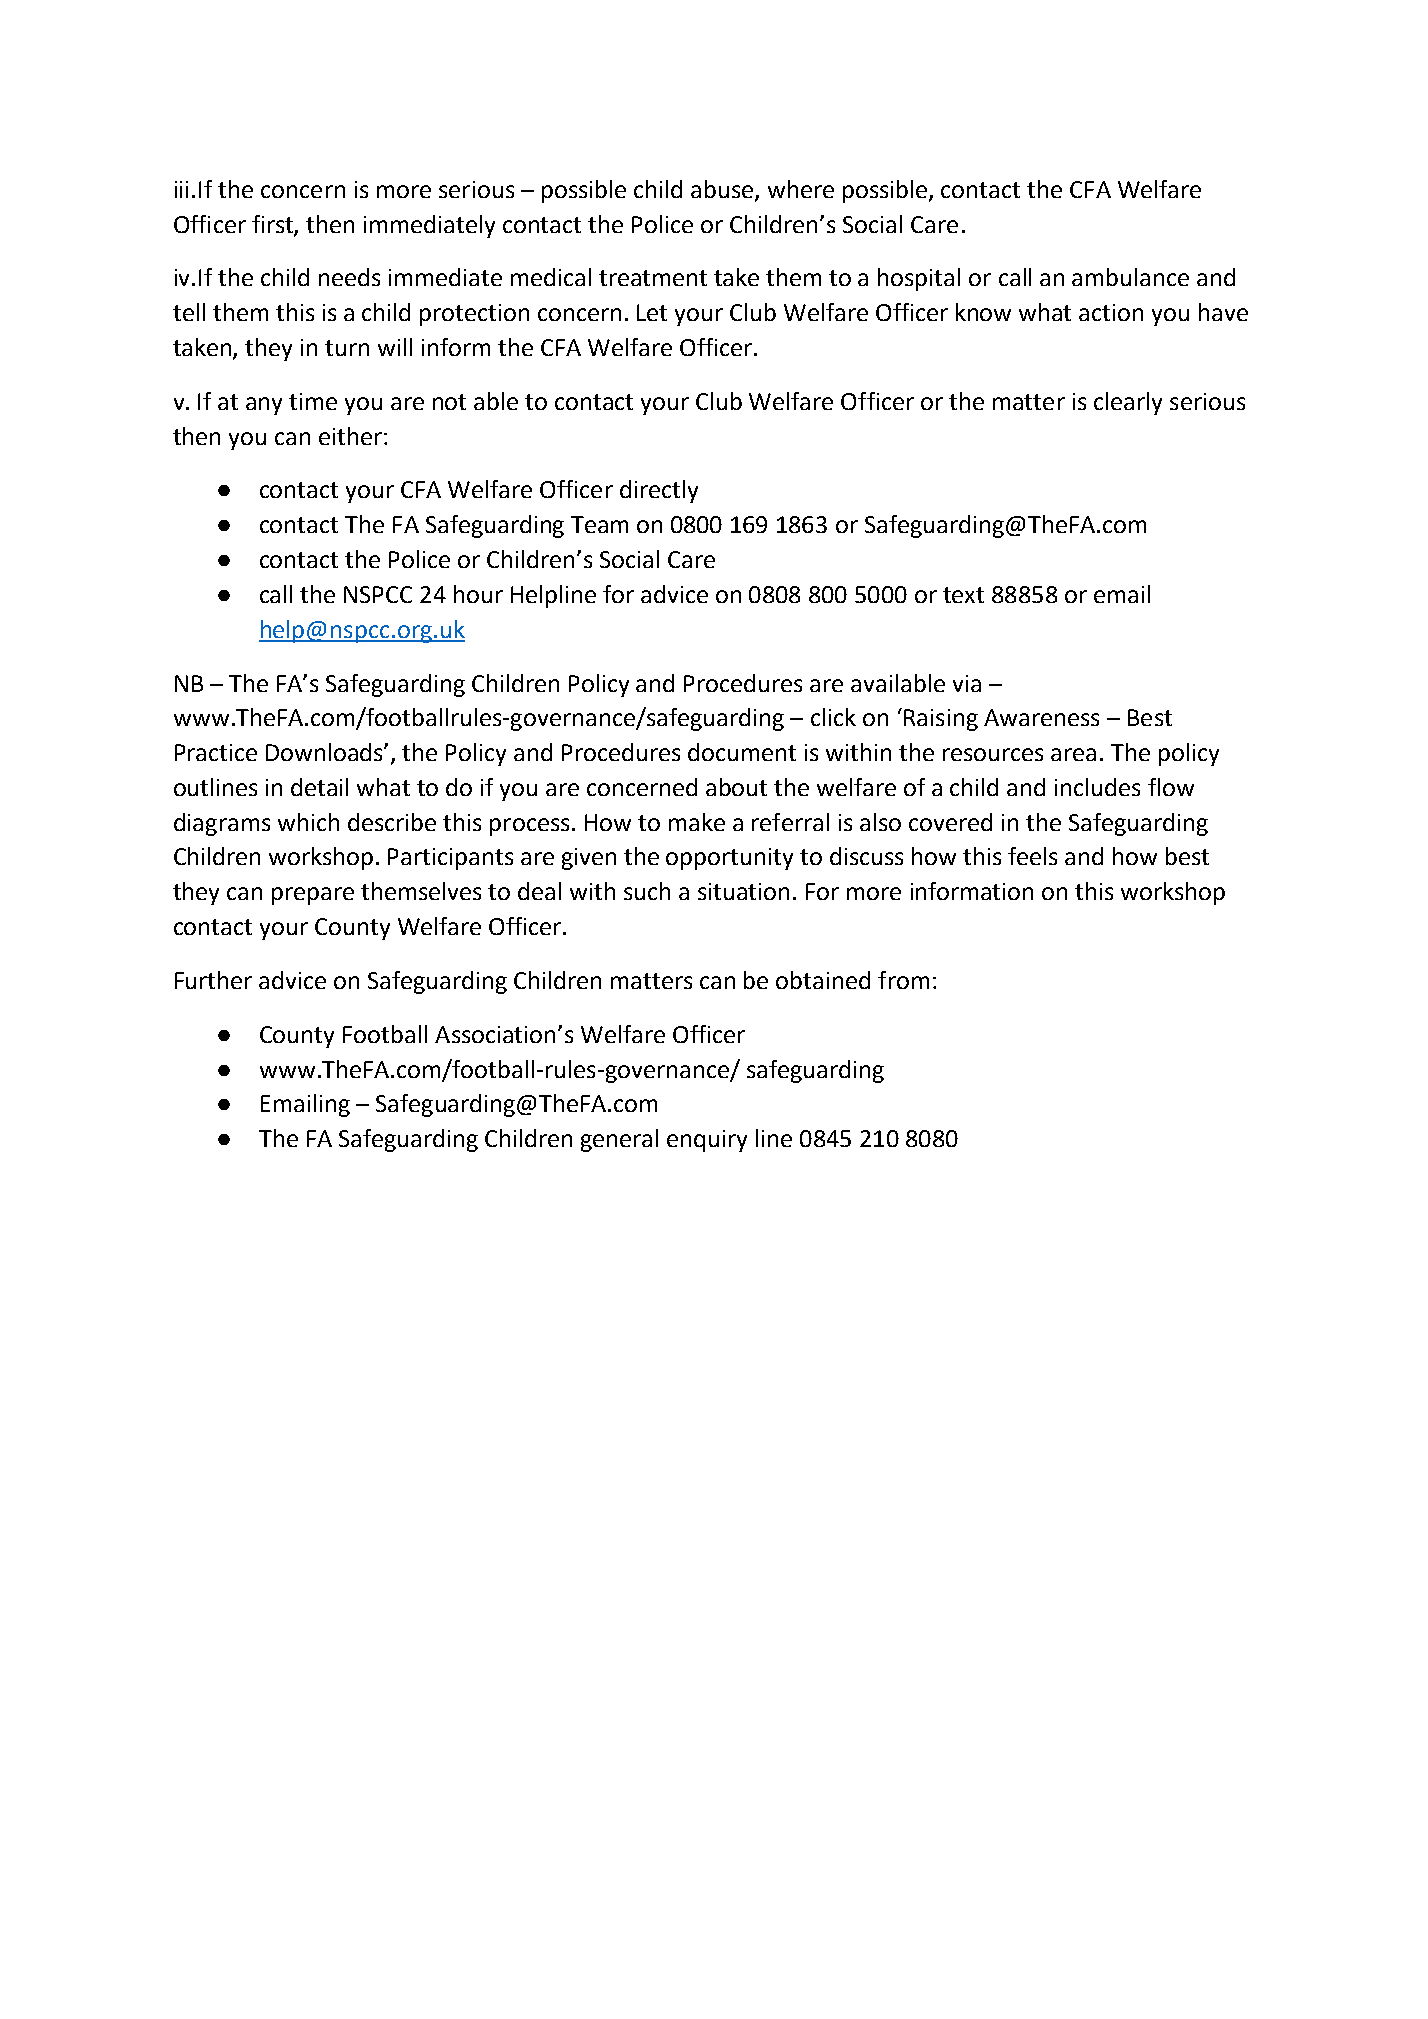 This screenshot has height=2019, width=1428. What do you see at coordinates (213, 980) in the screenshot?
I see `Further` at bounding box center [213, 980].
